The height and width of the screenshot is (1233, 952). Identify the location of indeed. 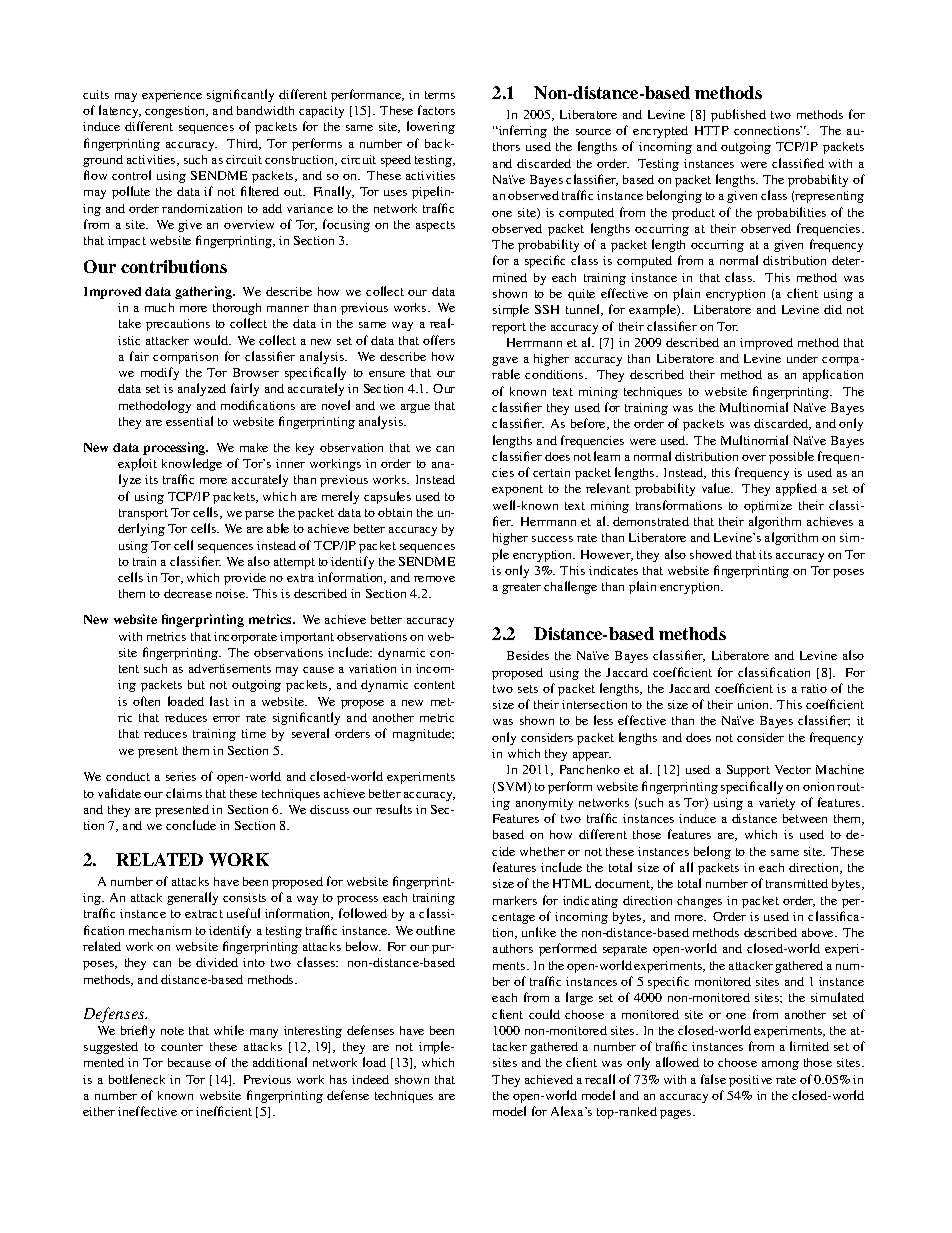
(370, 1079).
